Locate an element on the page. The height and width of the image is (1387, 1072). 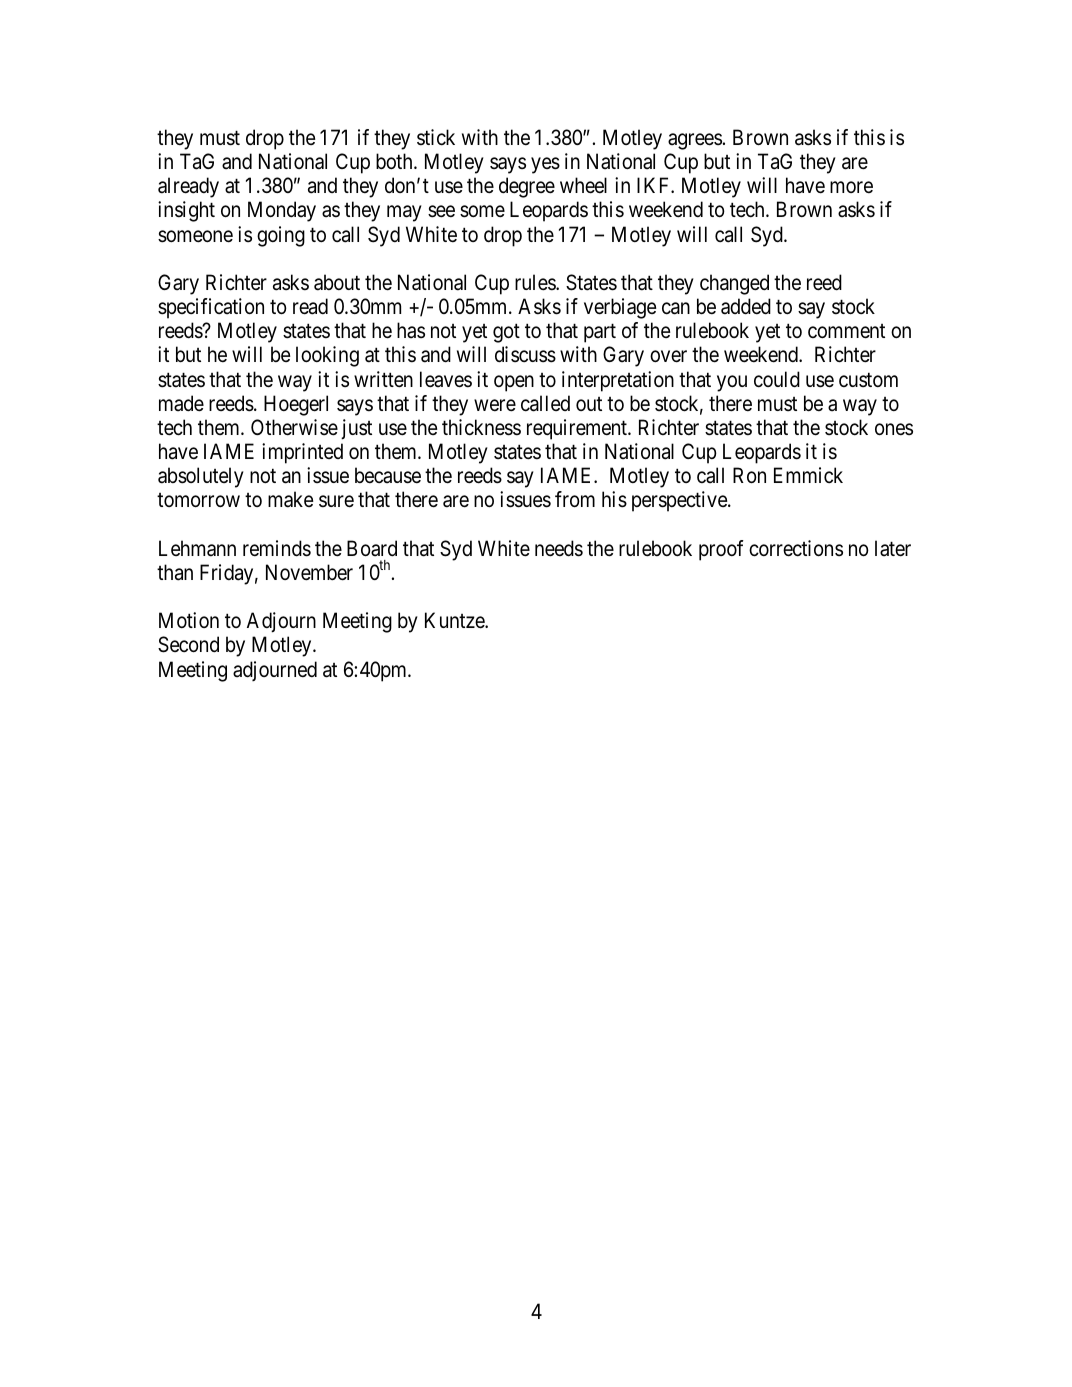
needs is located at coordinates (559, 548).
